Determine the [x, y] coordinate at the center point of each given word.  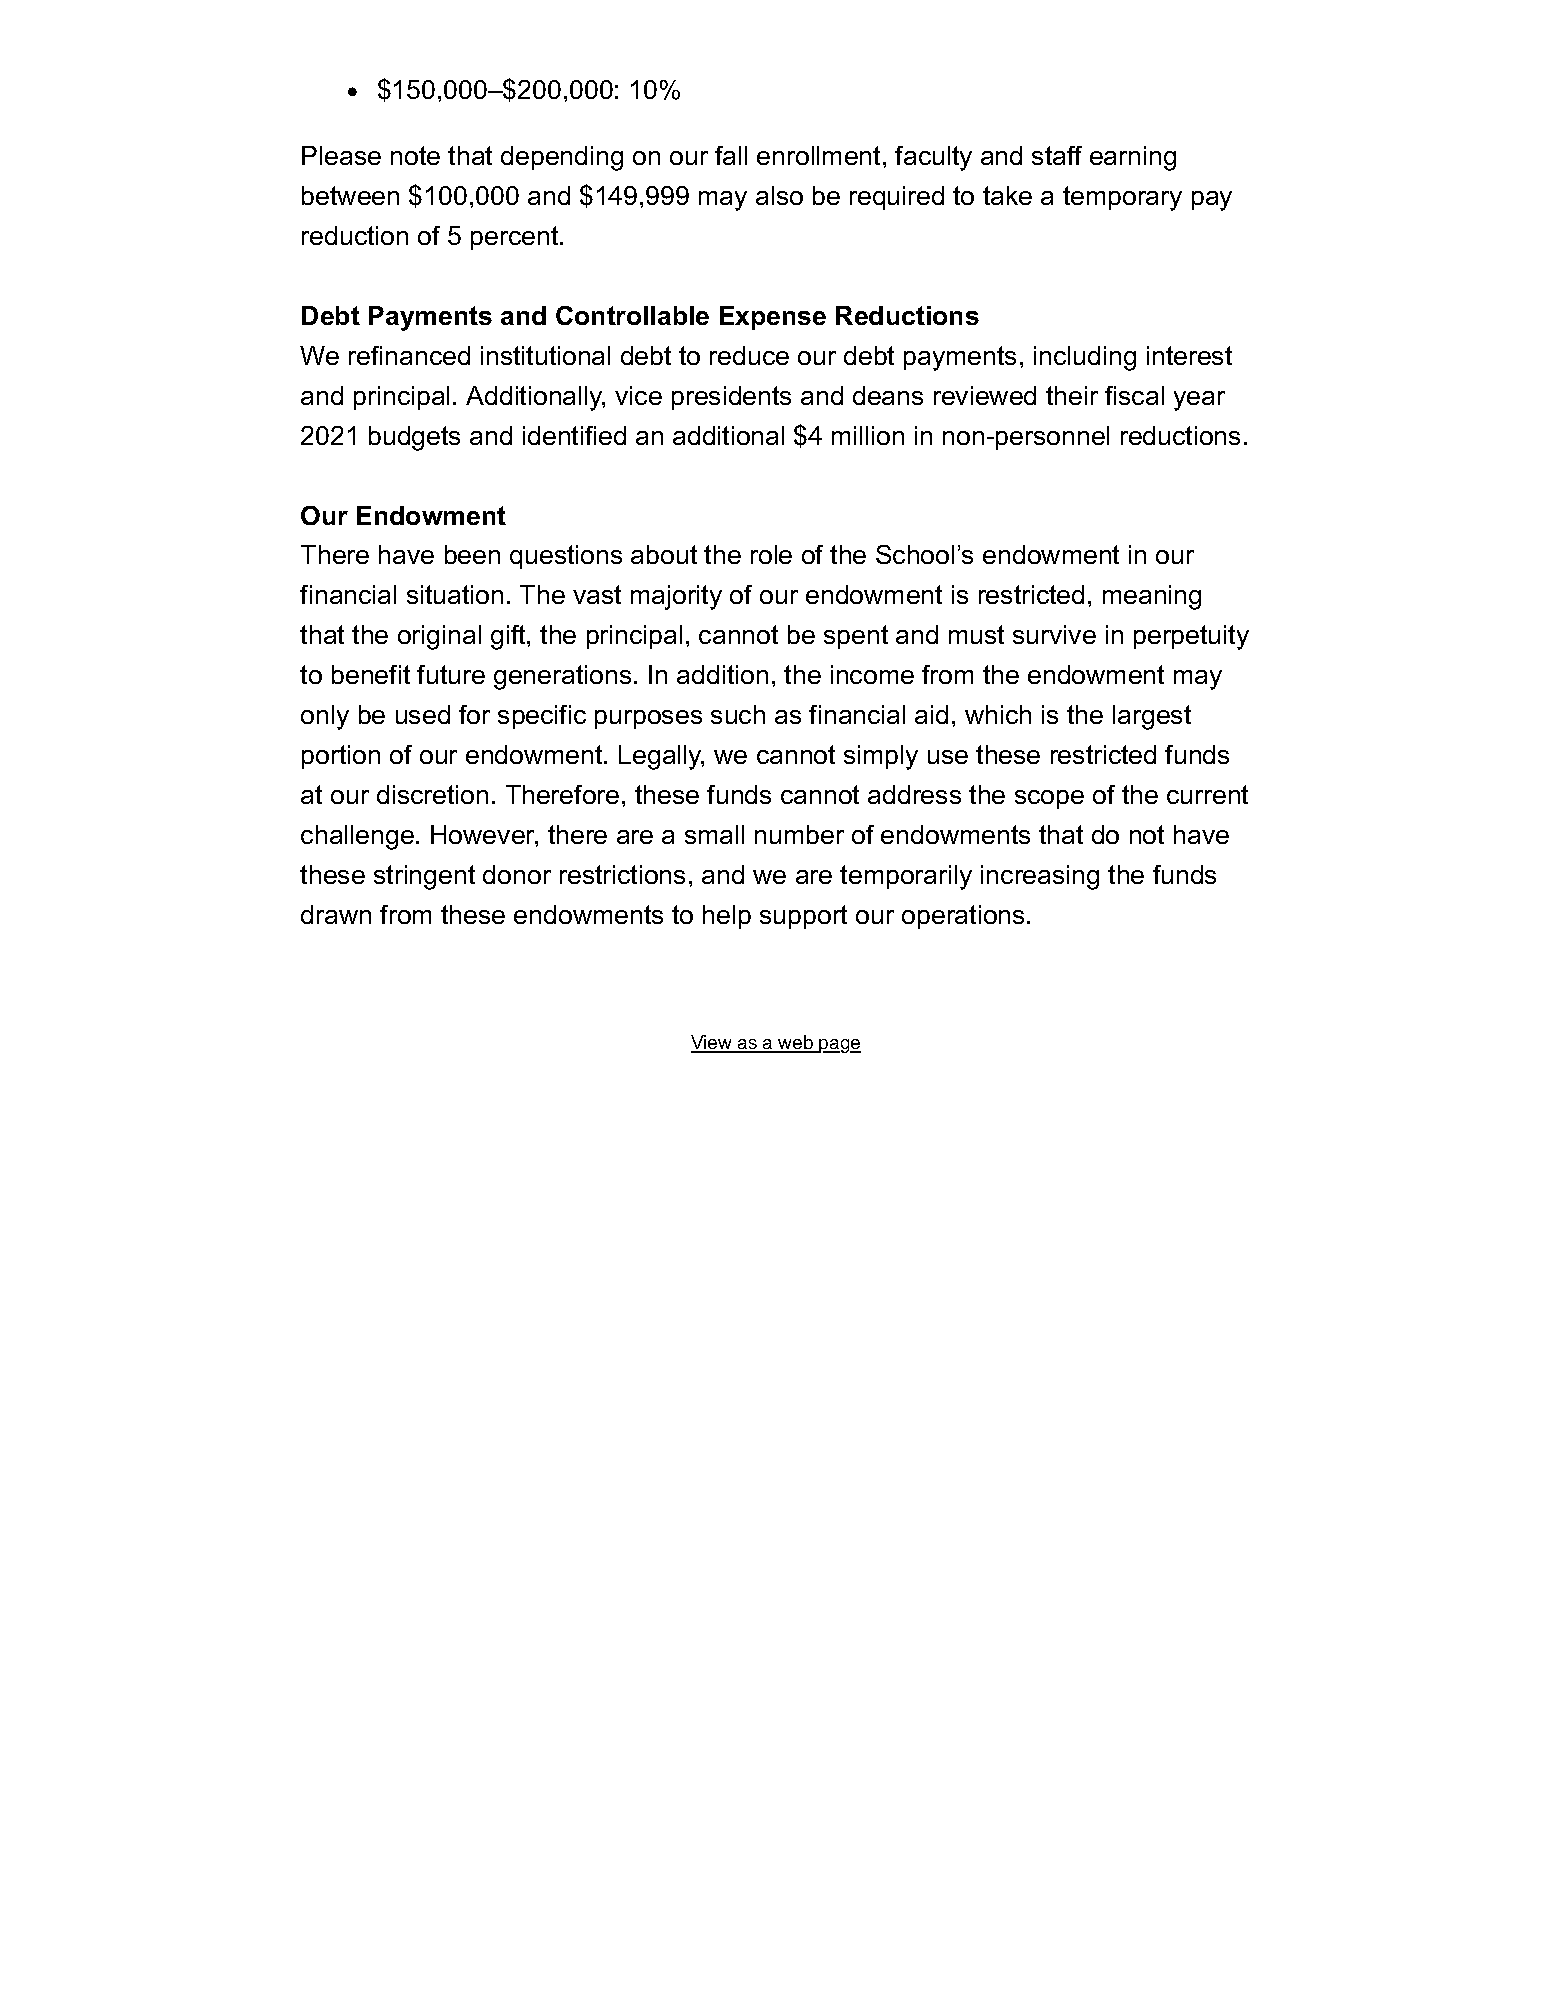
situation [455, 594]
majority [676, 597]
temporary [1122, 198]
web [795, 1043]
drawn [336, 914]
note [415, 155]
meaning [1152, 597]
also [779, 195]
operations [963, 917]
